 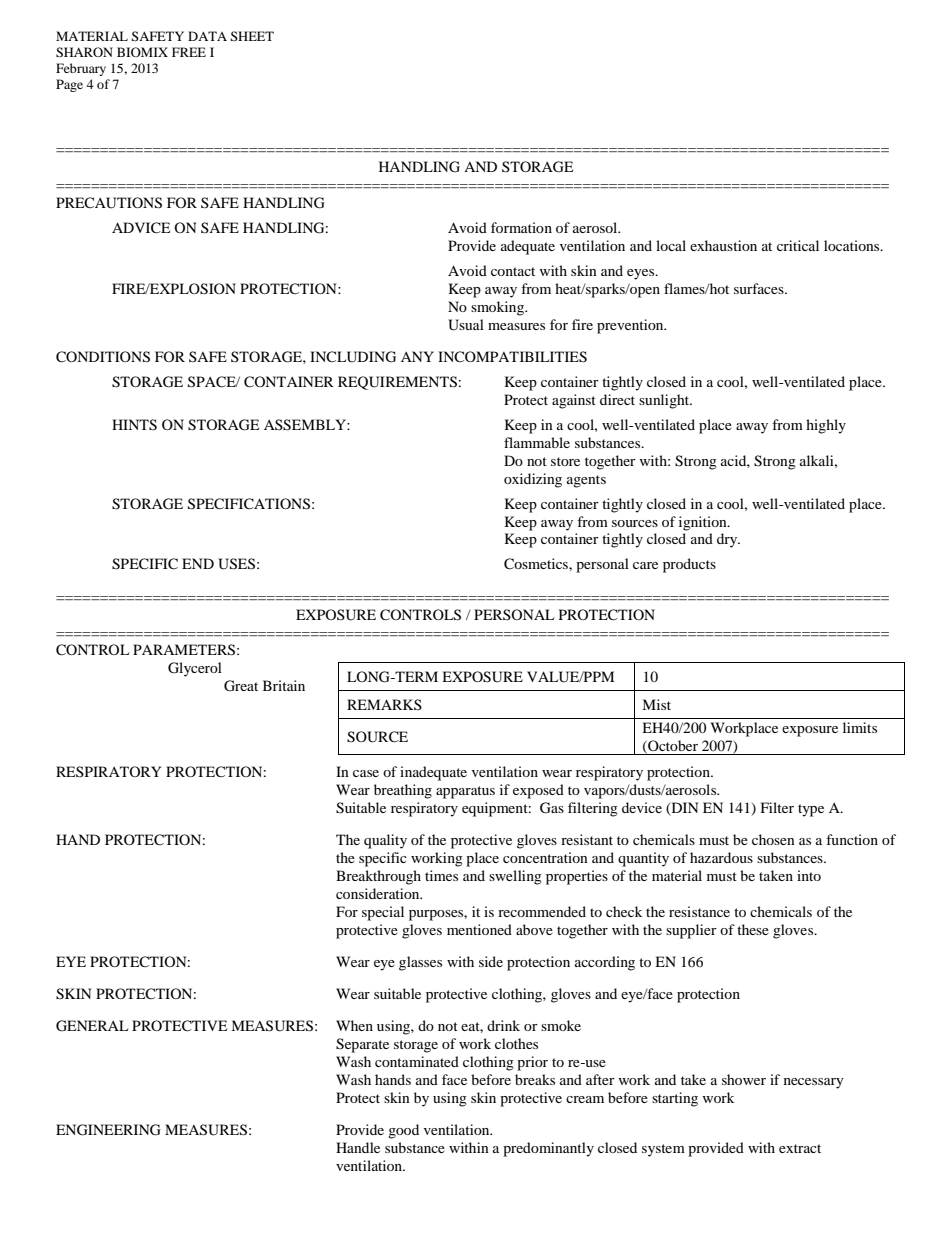 What do you see at coordinates (403, 1131) in the screenshot?
I see `good` at bounding box center [403, 1131].
